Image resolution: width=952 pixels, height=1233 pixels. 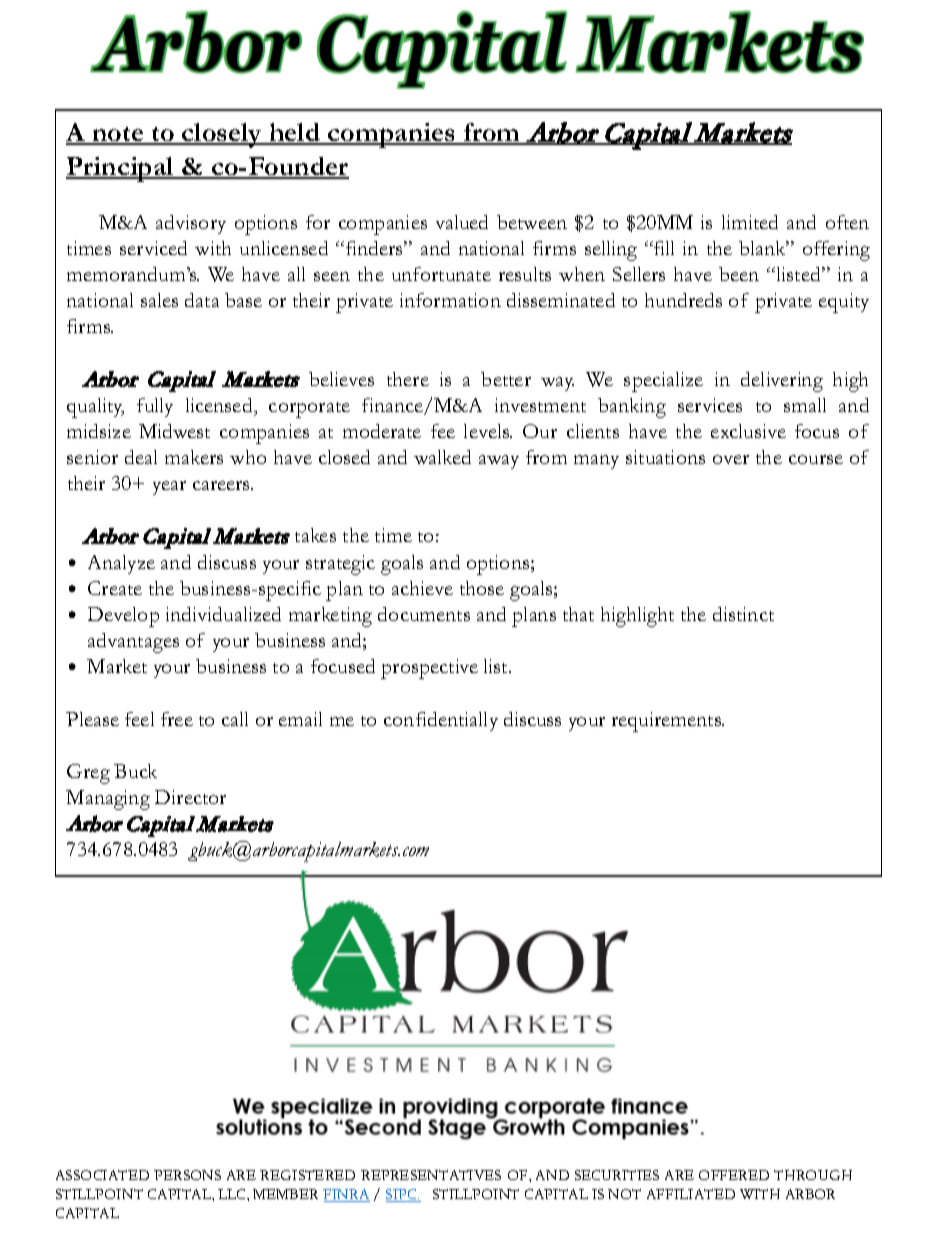 What do you see at coordinates (133, 643) in the document?
I see `advantages` at bounding box center [133, 643].
